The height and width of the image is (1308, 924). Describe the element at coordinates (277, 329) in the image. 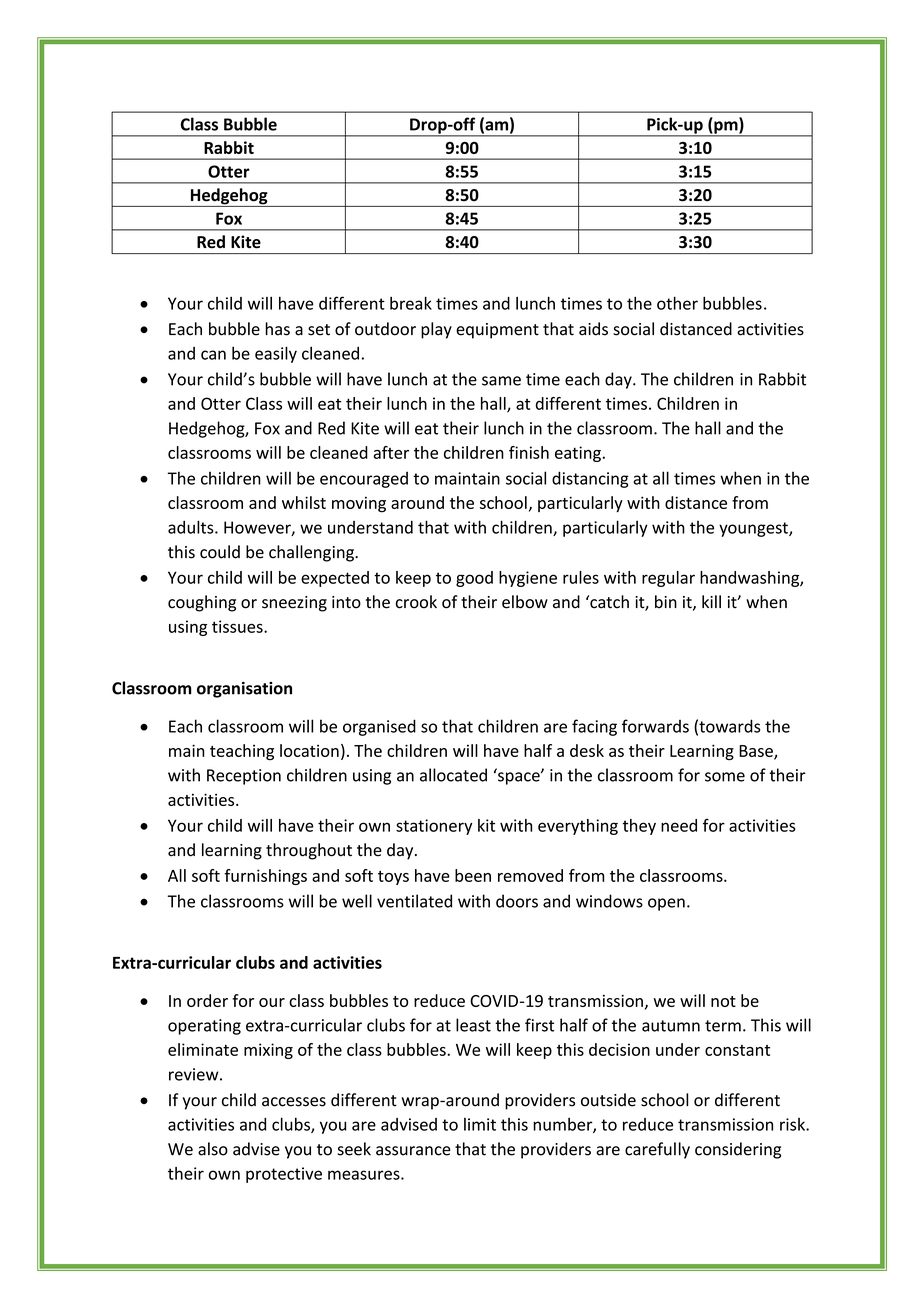

I see `has` at that location.
